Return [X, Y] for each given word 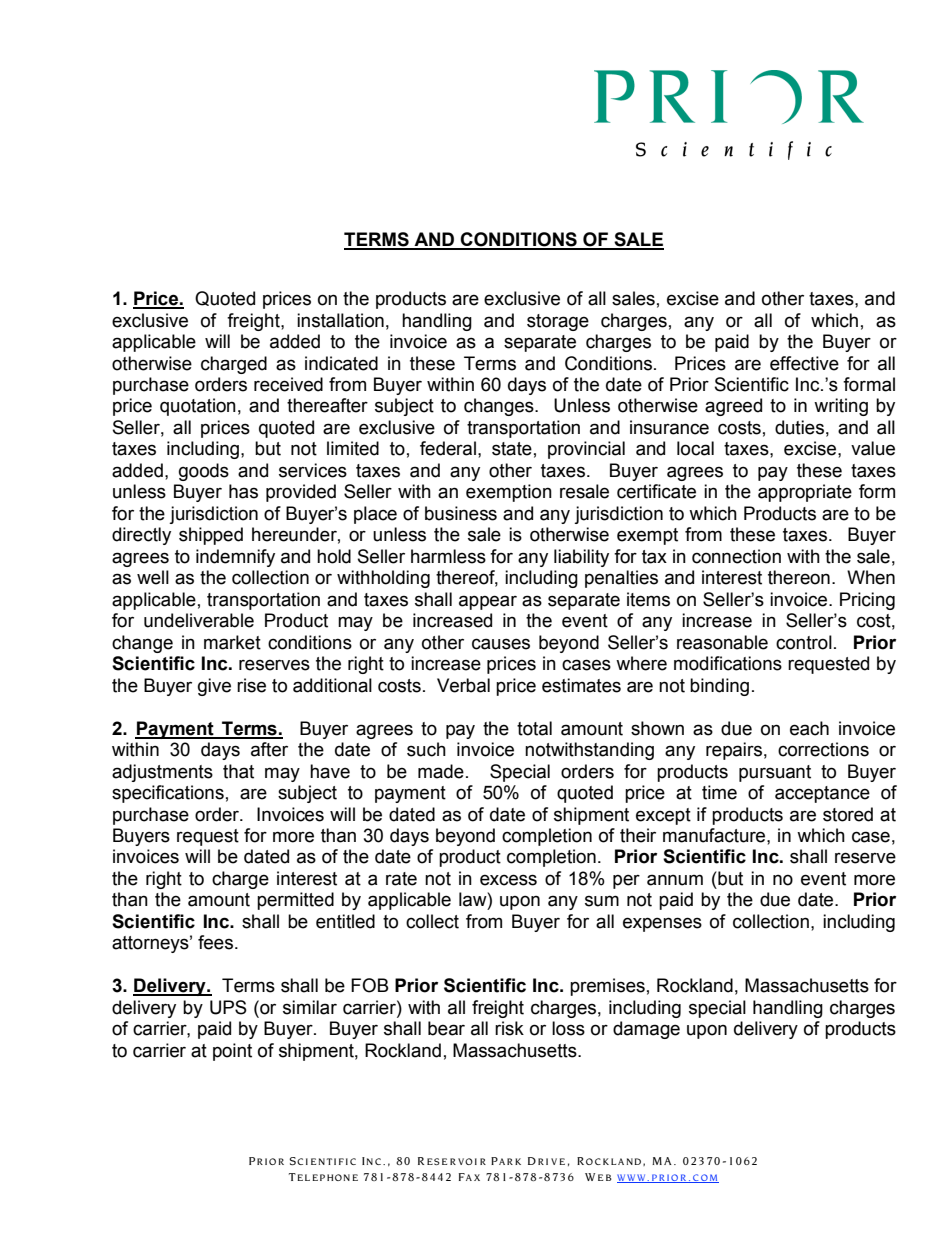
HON [338, 1177]
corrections [823, 749]
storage [558, 322]
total [534, 728]
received [288, 384]
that [238, 771]
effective [804, 363]
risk [509, 1028]
